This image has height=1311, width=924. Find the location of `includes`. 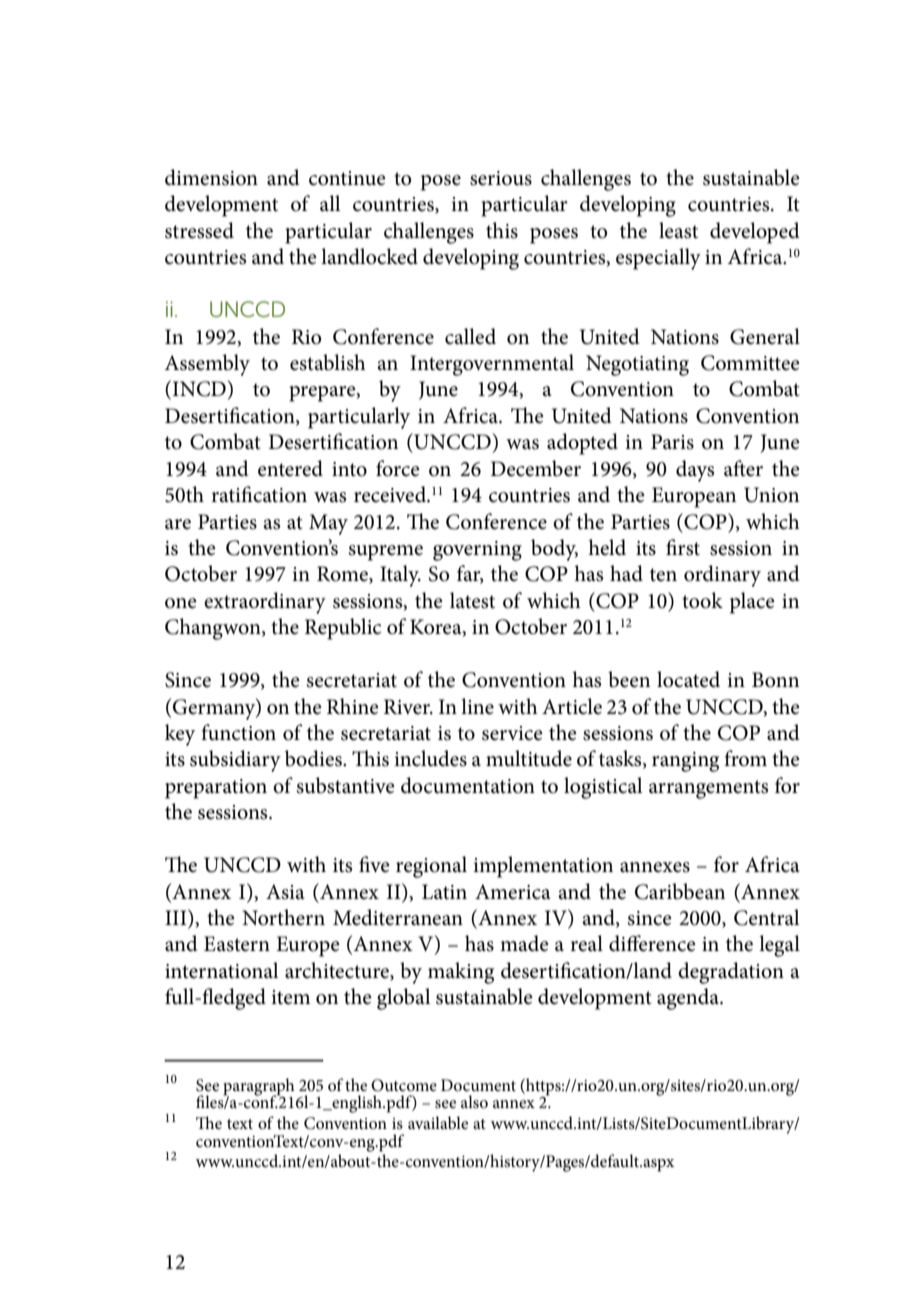

includes is located at coordinates (430, 758).
